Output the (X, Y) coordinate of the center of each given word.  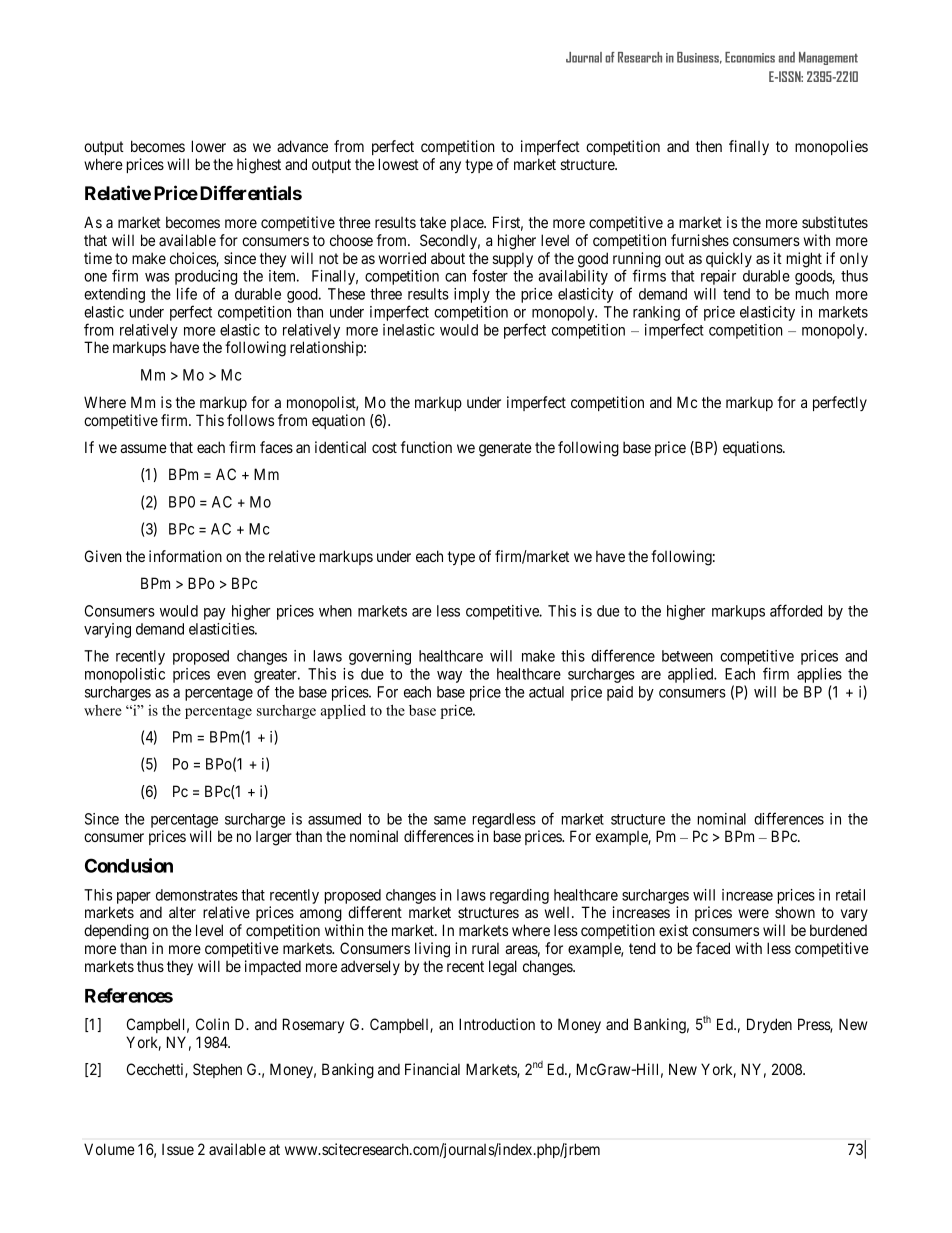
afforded (796, 610)
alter (182, 912)
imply (472, 295)
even (231, 675)
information (185, 556)
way (449, 677)
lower (209, 146)
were (753, 913)
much (812, 294)
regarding (519, 896)
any (450, 167)
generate (505, 449)
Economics (750, 57)
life (187, 293)
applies (819, 677)
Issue (178, 1149)
